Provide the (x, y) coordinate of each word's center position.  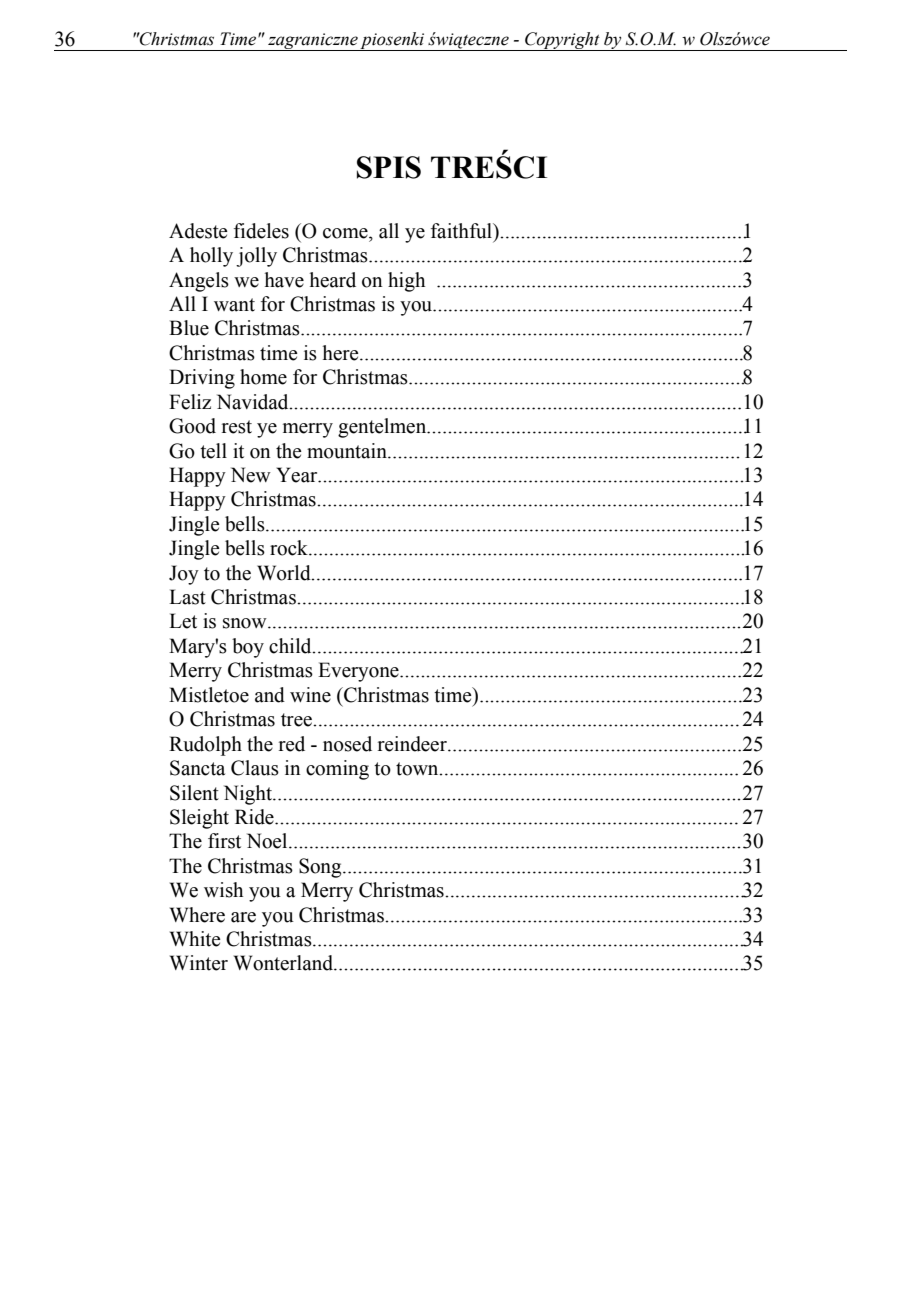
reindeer (413, 744)
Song (321, 868)
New (251, 475)
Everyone (359, 672)
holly (211, 257)
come (346, 233)
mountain (348, 451)
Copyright (562, 41)
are (243, 917)
